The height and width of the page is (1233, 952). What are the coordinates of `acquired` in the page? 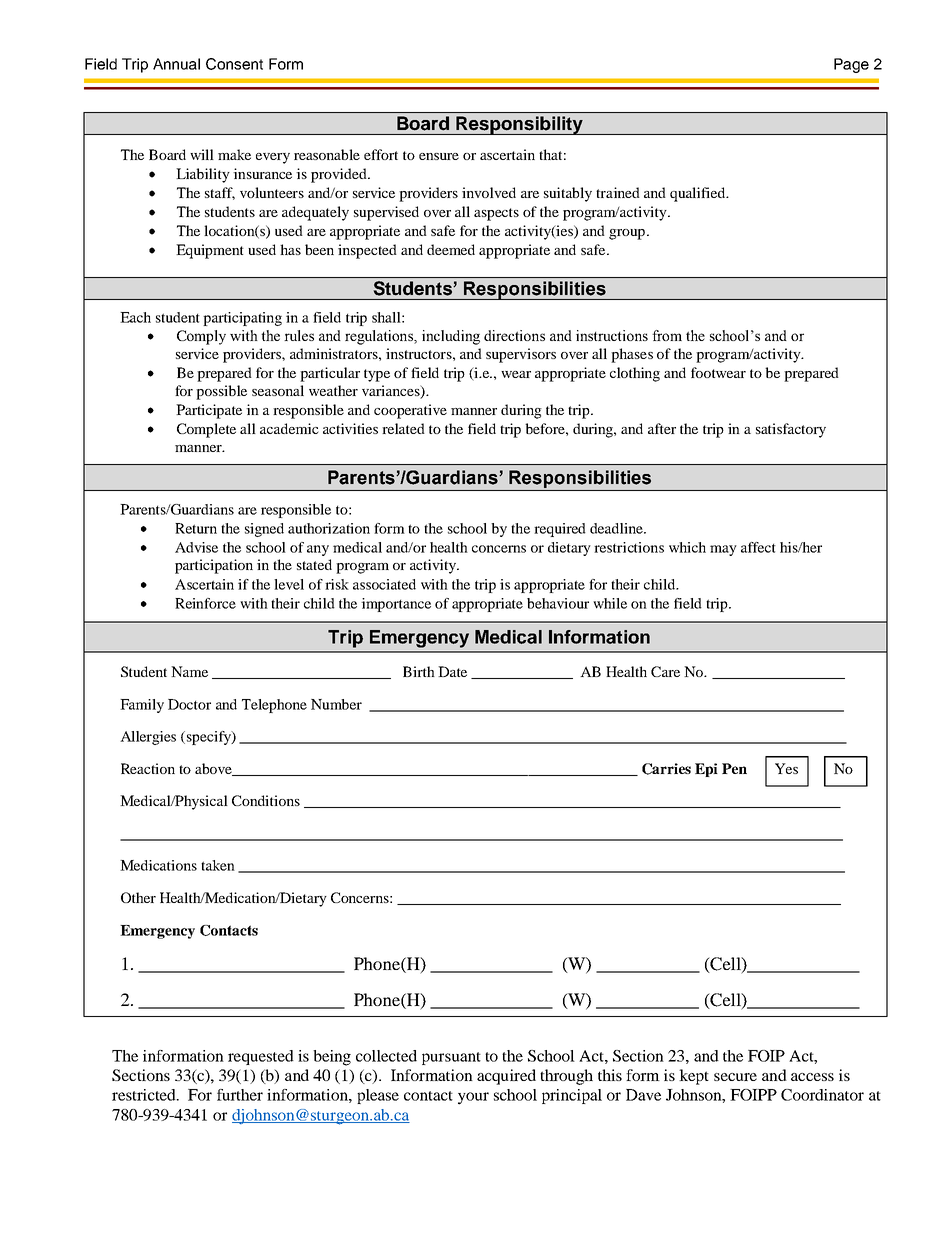 It's located at (506, 1077).
